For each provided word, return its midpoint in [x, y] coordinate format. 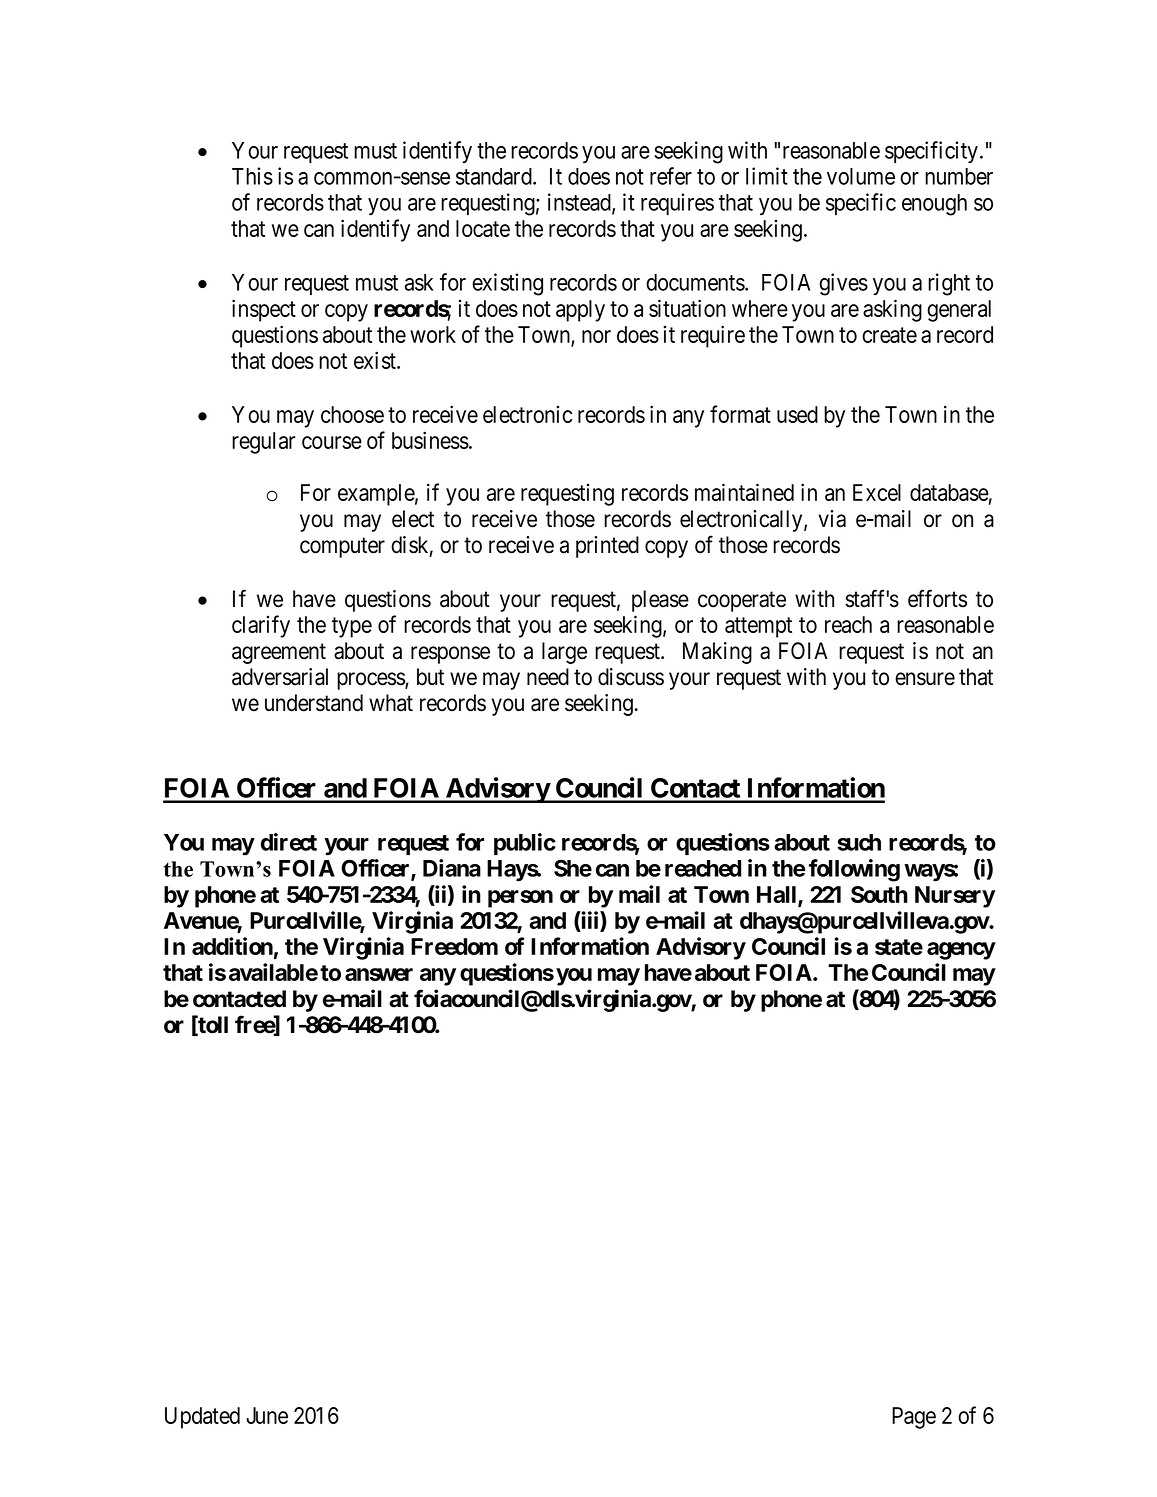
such [859, 842]
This [252, 176]
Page [914, 1418]
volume [861, 176]
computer [342, 548]
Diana [452, 868]
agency [961, 951]
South [879, 894]
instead [580, 203]
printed [607, 547]
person [520, 899]
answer [379, 974]
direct [289, 842]
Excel [877, 492]
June [267, 1415]
